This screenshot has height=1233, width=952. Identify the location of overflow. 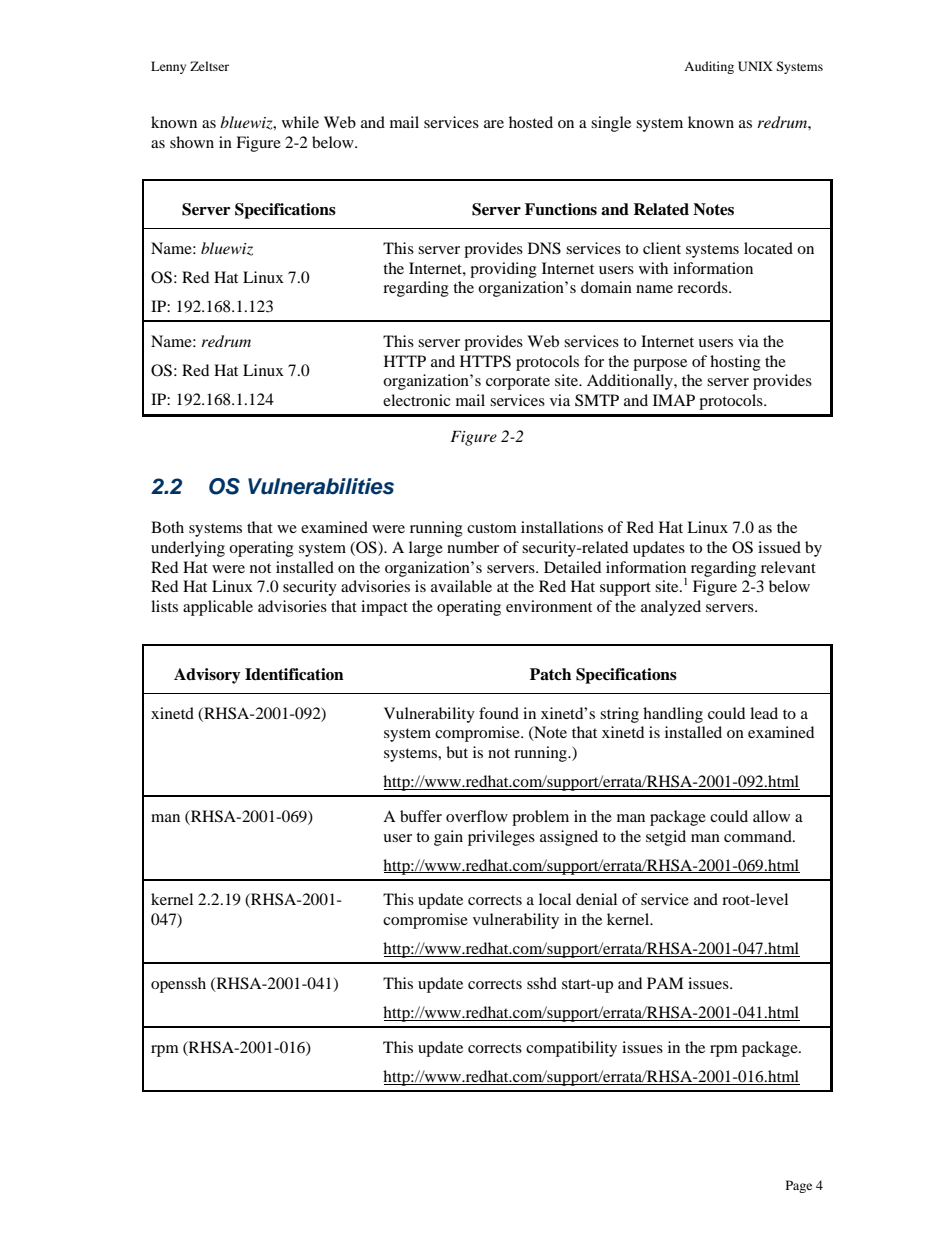
(477, 816).
